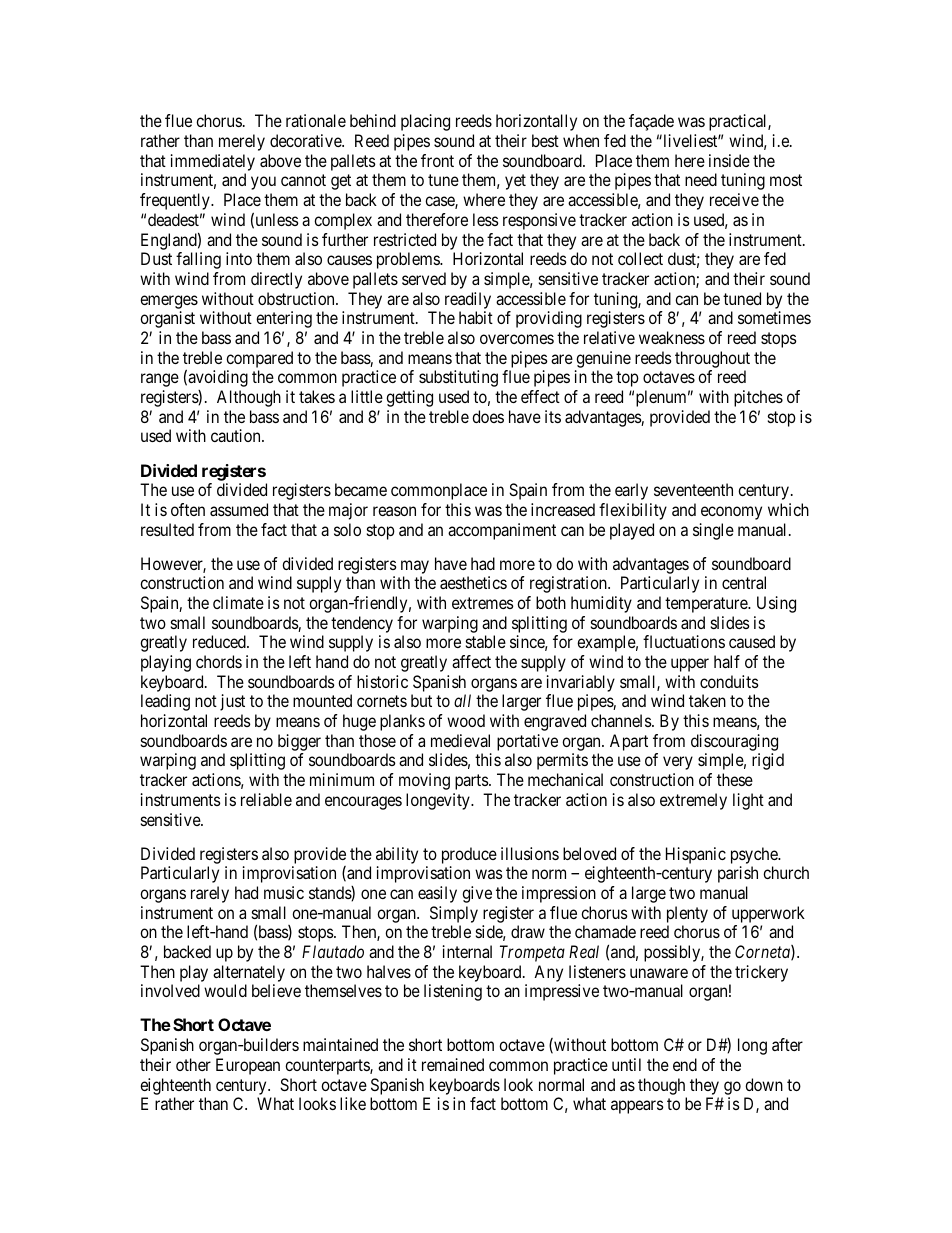  Describe the element at coordinates (239, 509) in the screenshot. I see `assumed` at that location.
